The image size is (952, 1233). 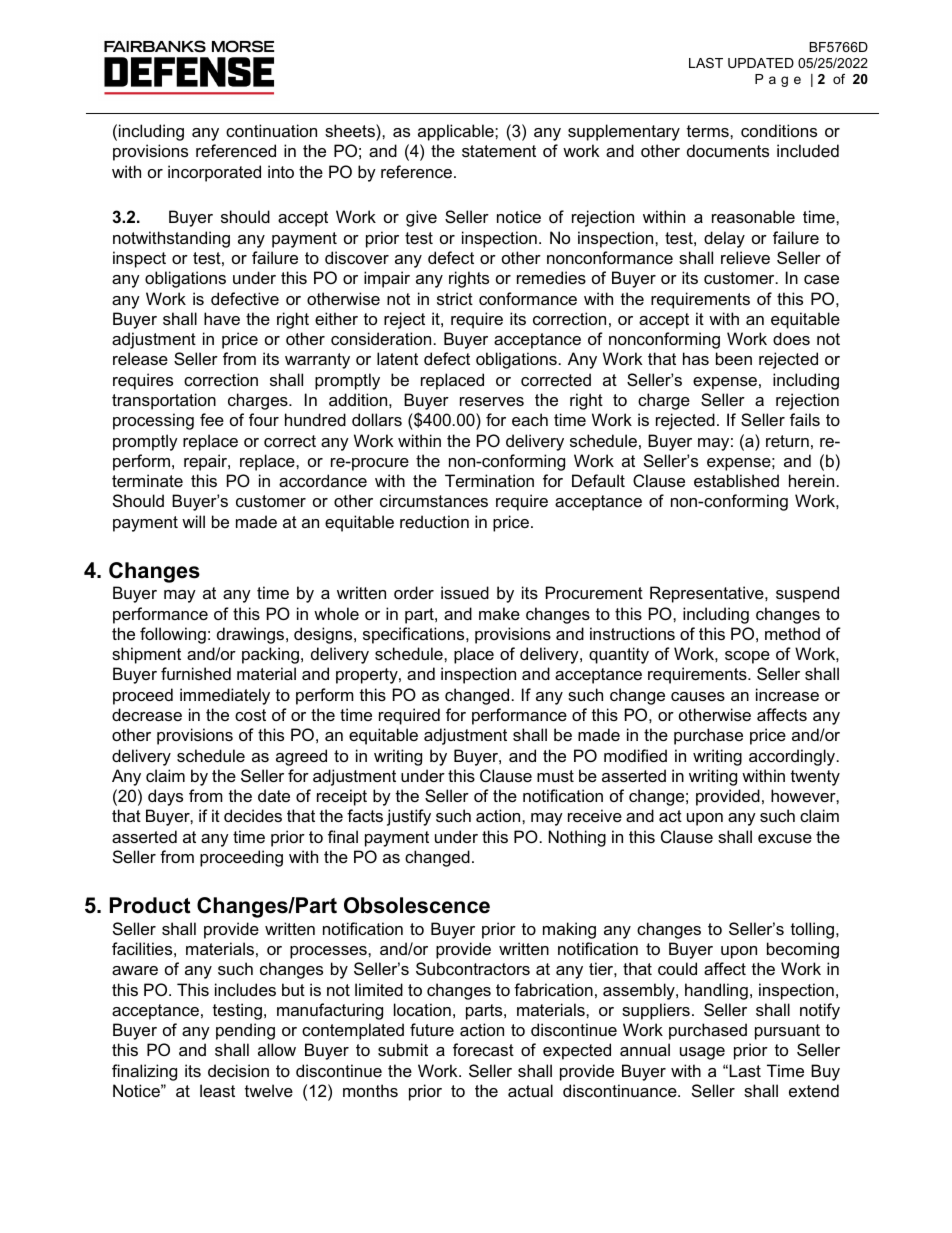 I want to click on Product, so click(x=150, y=905).
